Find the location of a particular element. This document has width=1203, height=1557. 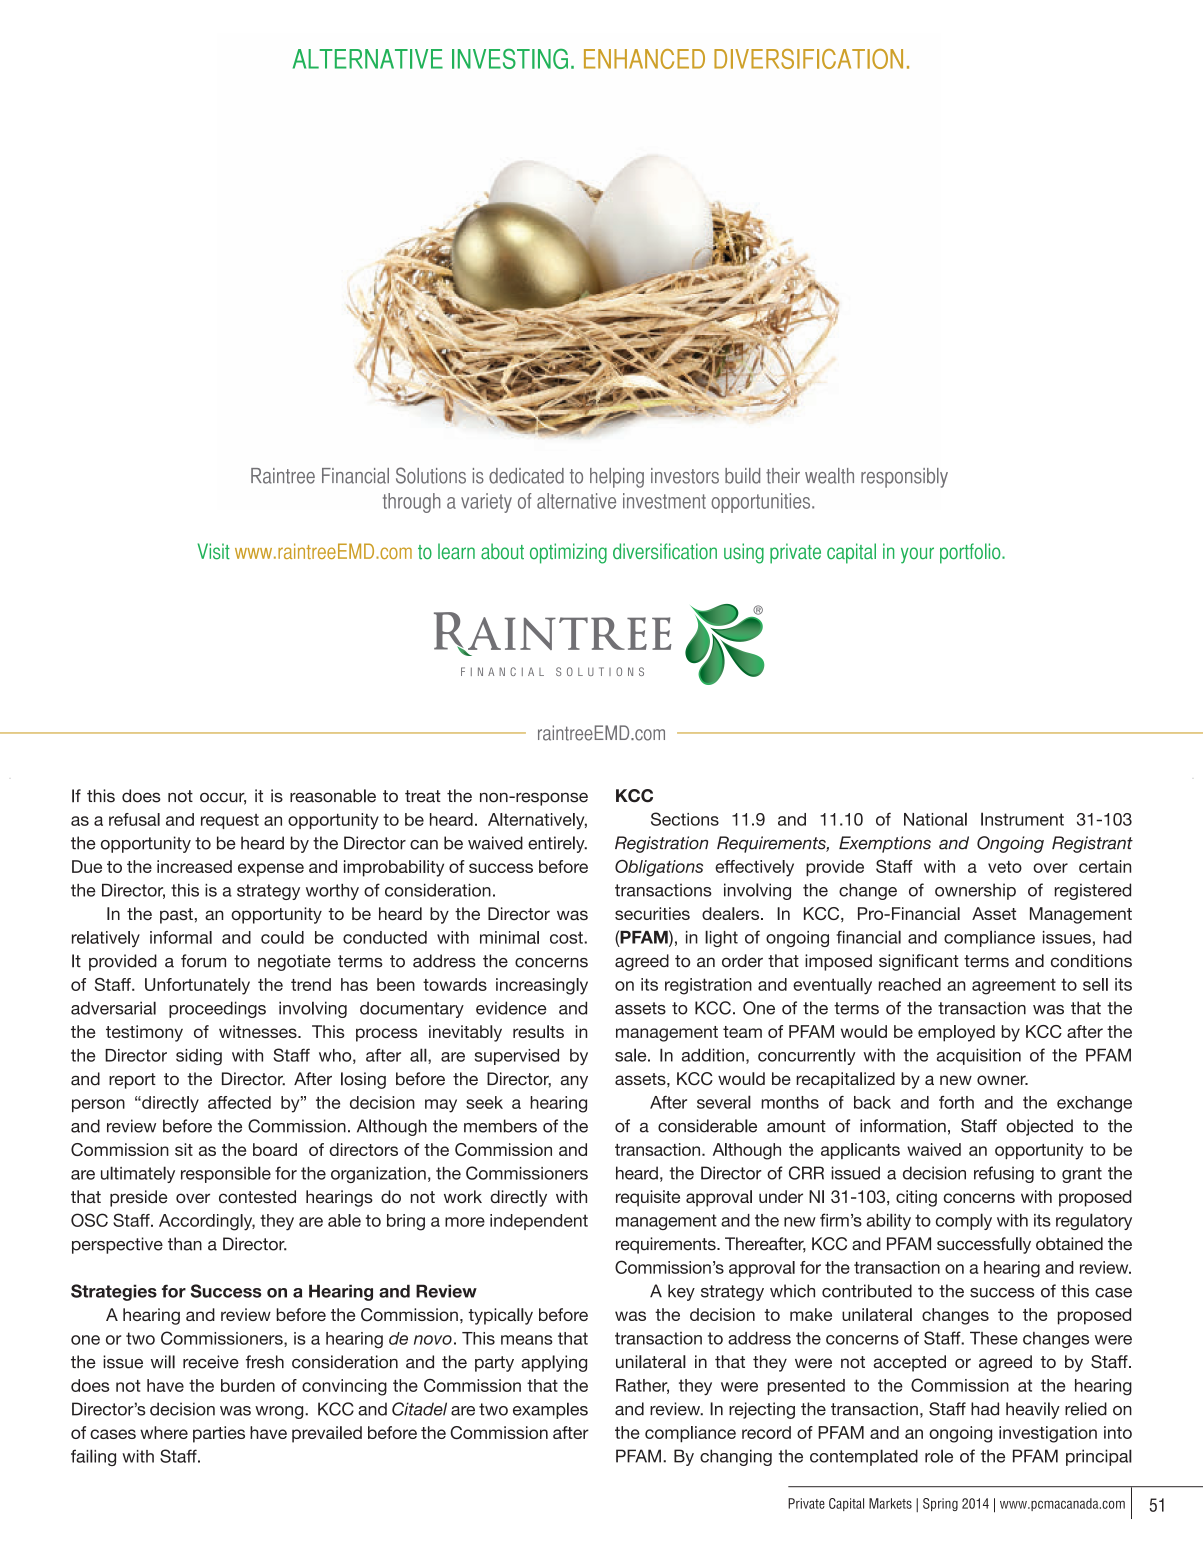

examples is located at coordinates (550, 1410).
